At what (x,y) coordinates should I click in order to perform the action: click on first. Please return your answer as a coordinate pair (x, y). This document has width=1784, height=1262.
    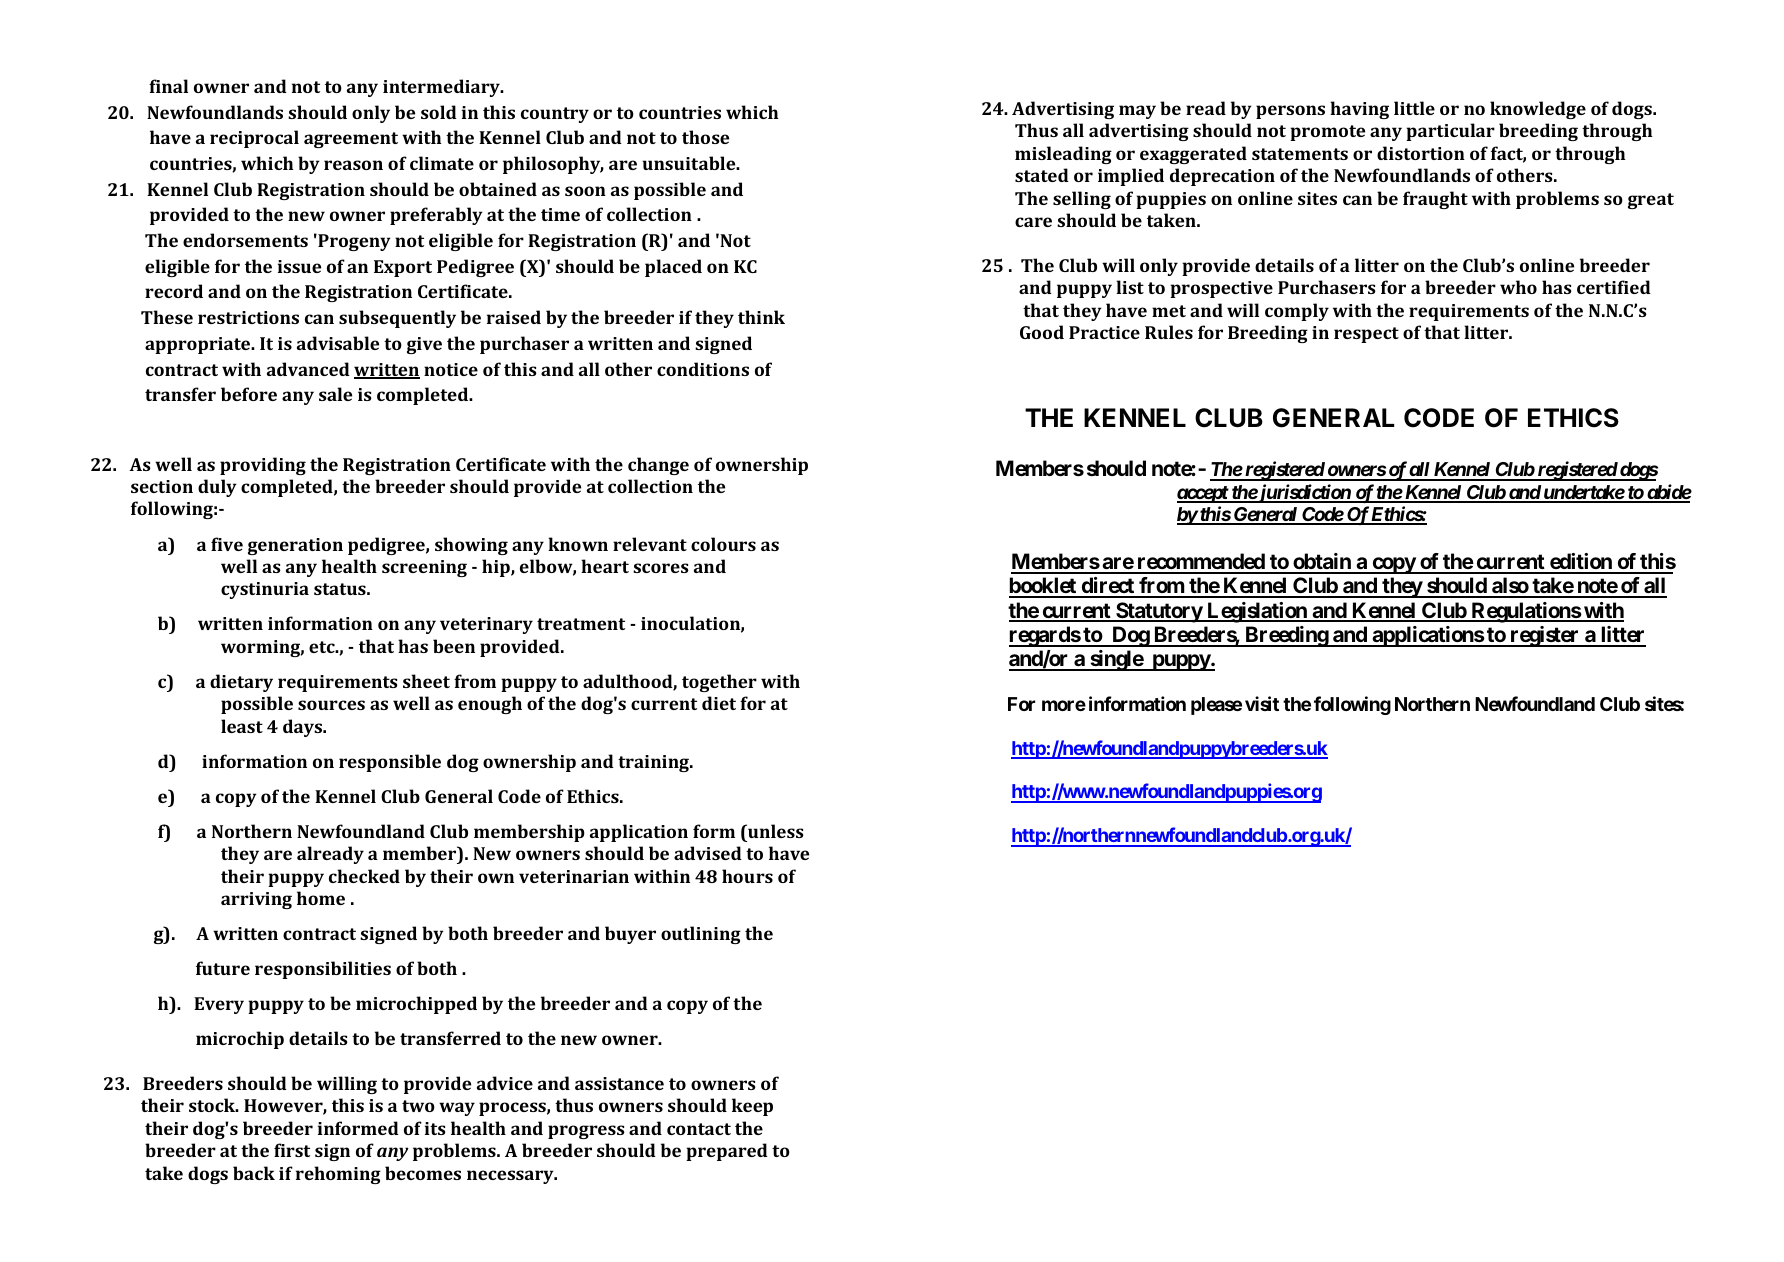
    Looking at the image, I should click on (292, 1150).
